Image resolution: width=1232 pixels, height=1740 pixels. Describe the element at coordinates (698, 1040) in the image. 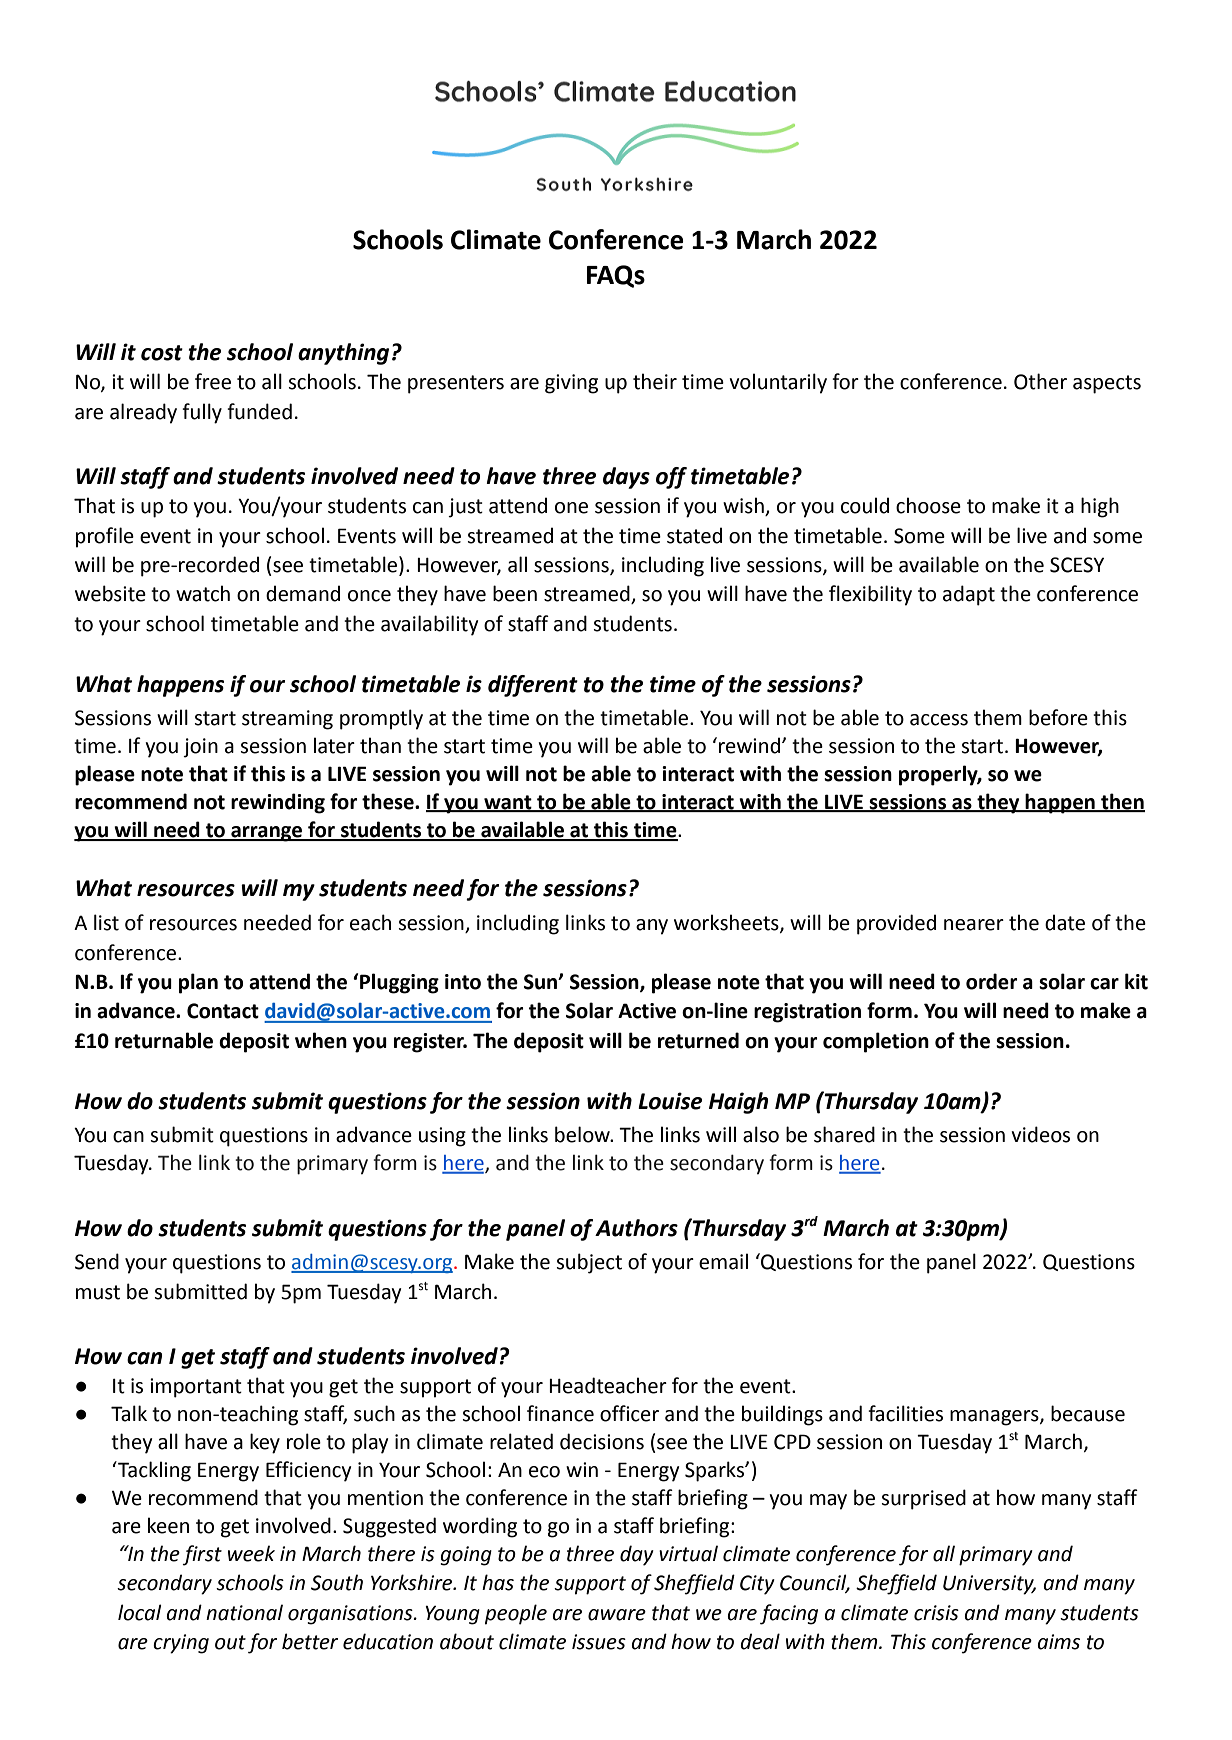

I see `returned` at that location.
